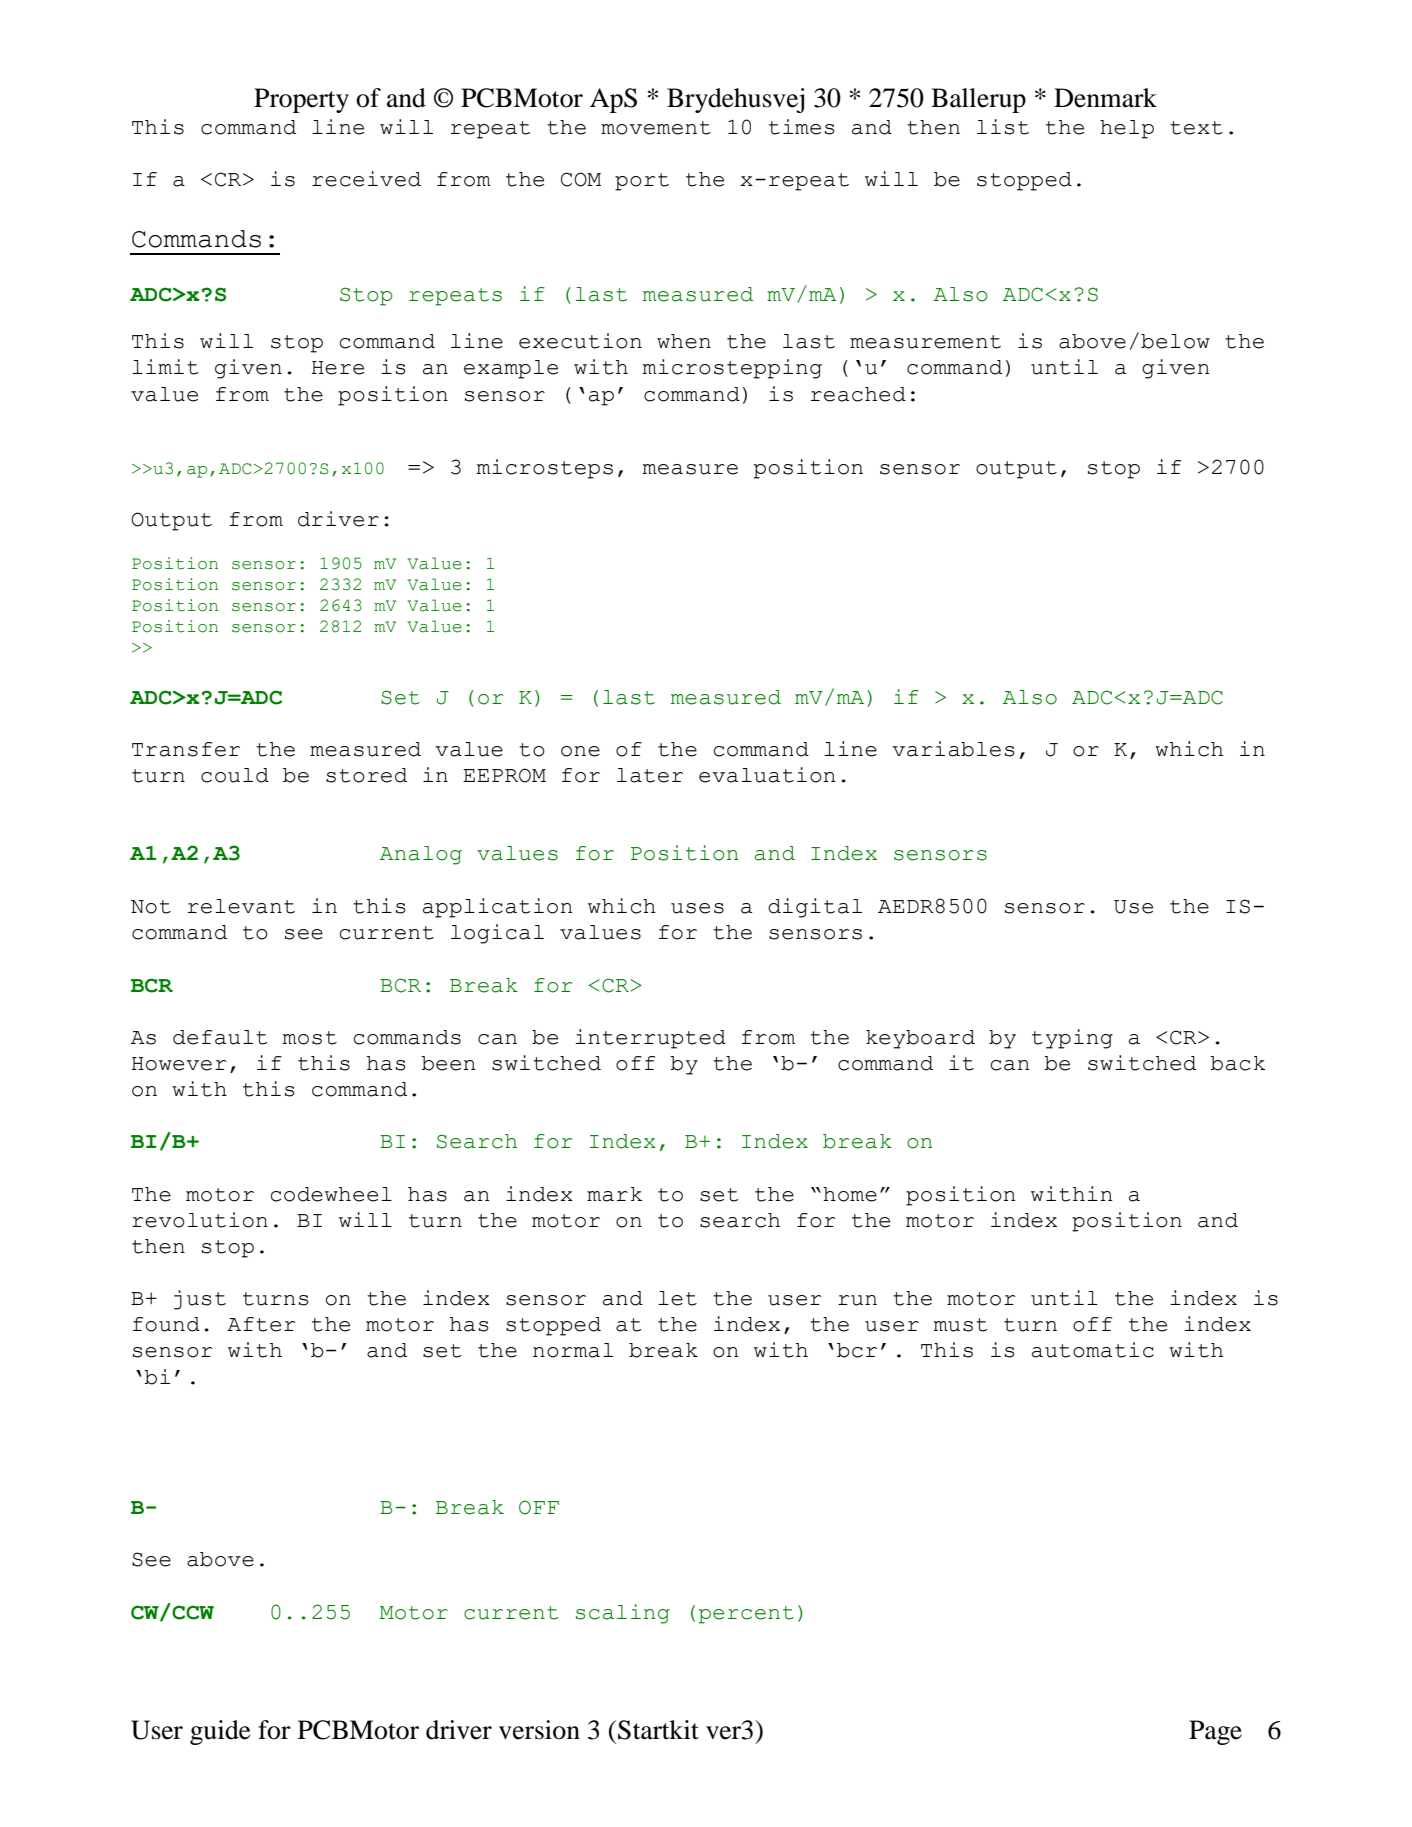 Image resolution: width=1412 pixels, height=1827 pixels. I want to click on help, so click(1127, 129).
